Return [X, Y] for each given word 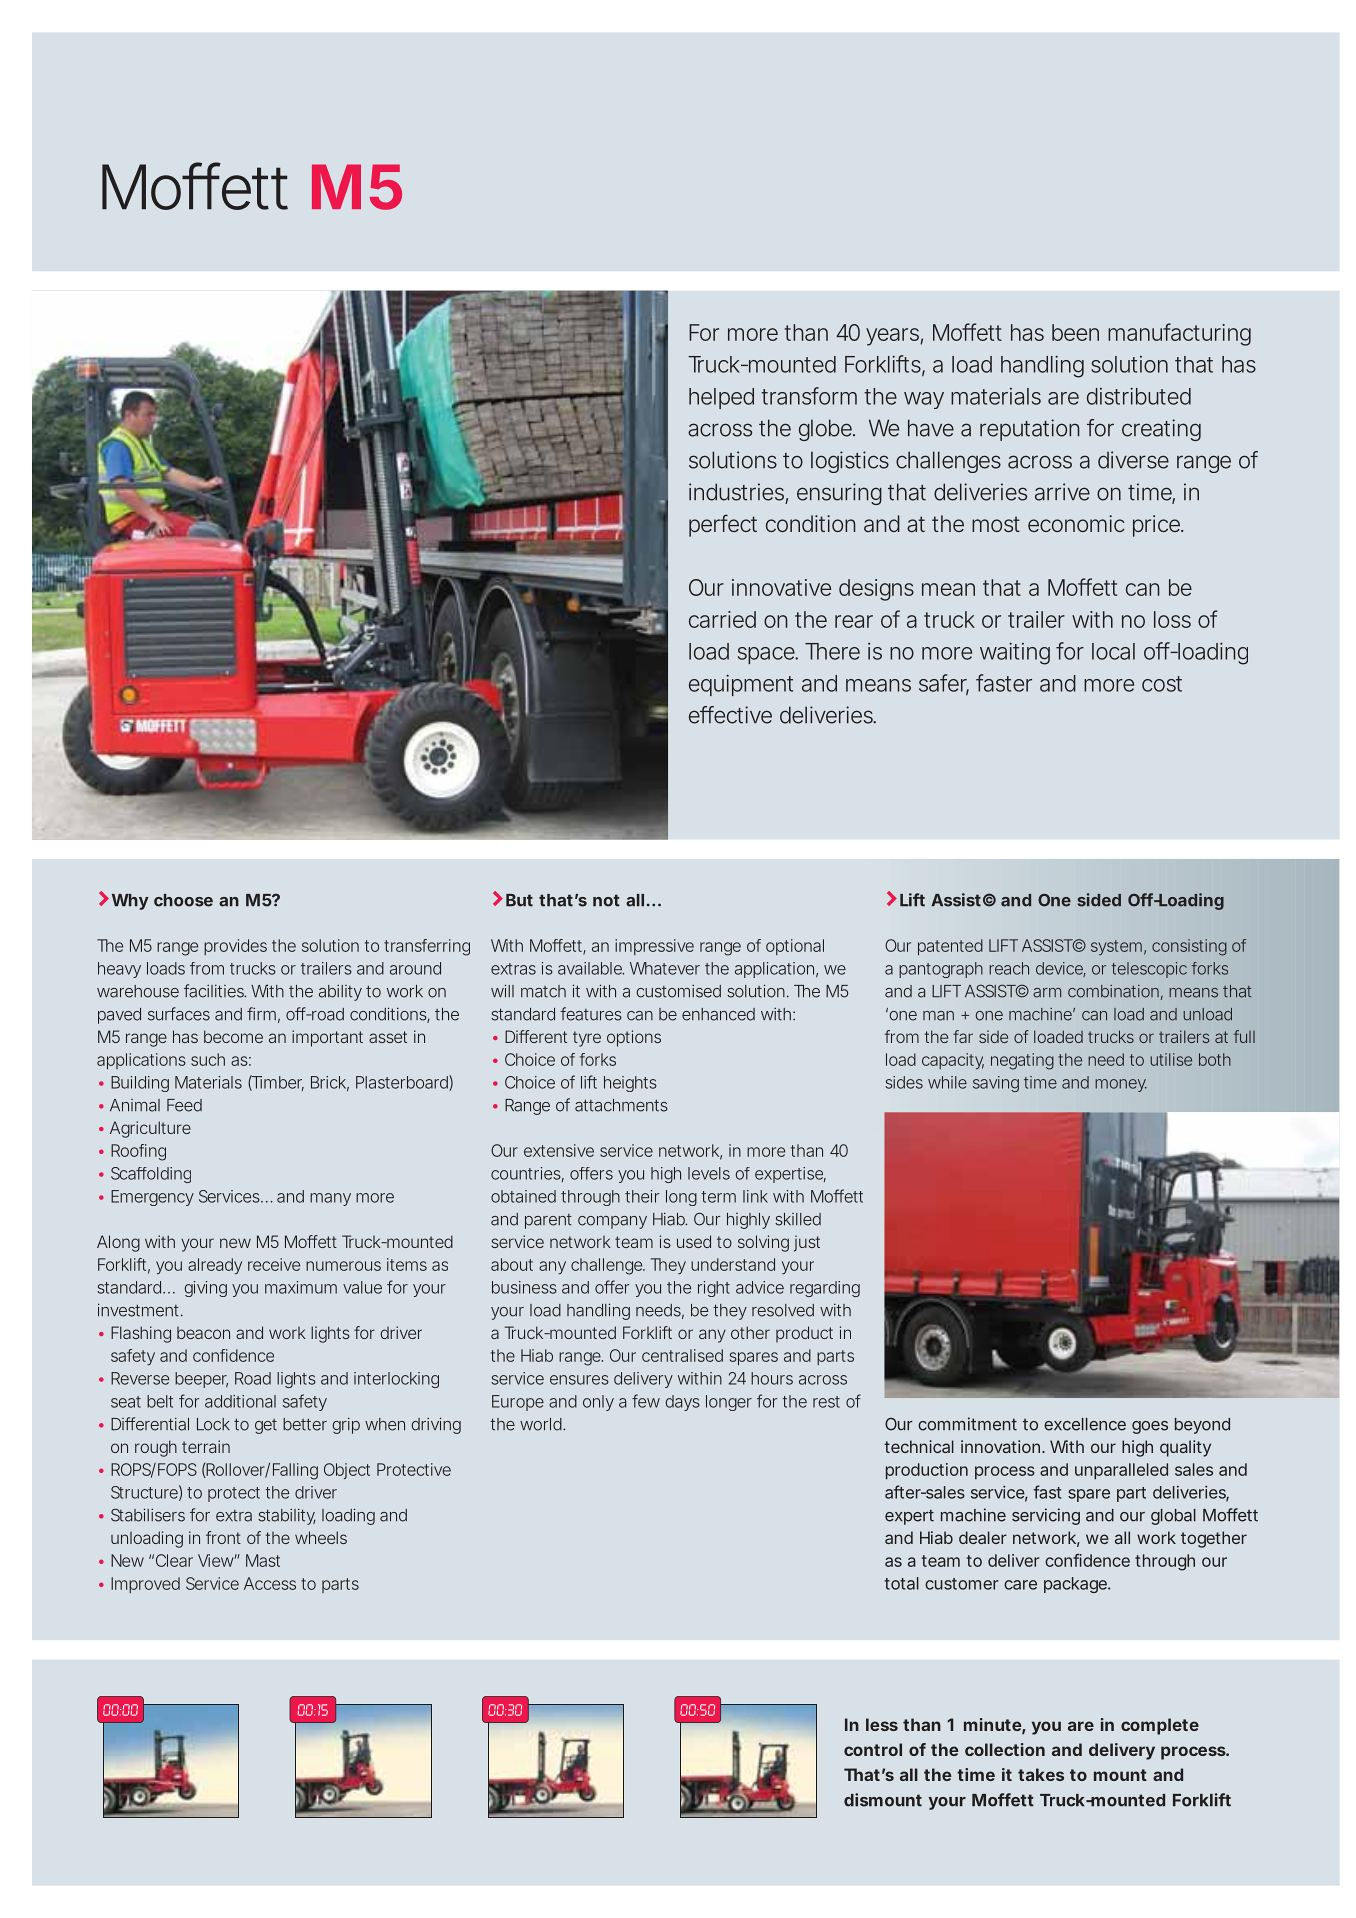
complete [1160, 1726]
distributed [1139, 396]
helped [721, 398]
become [233, 1036]
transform [809, 396]
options [634, 1038]
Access [270, 1583]
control [873, 1749]
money [1121, 1085]
